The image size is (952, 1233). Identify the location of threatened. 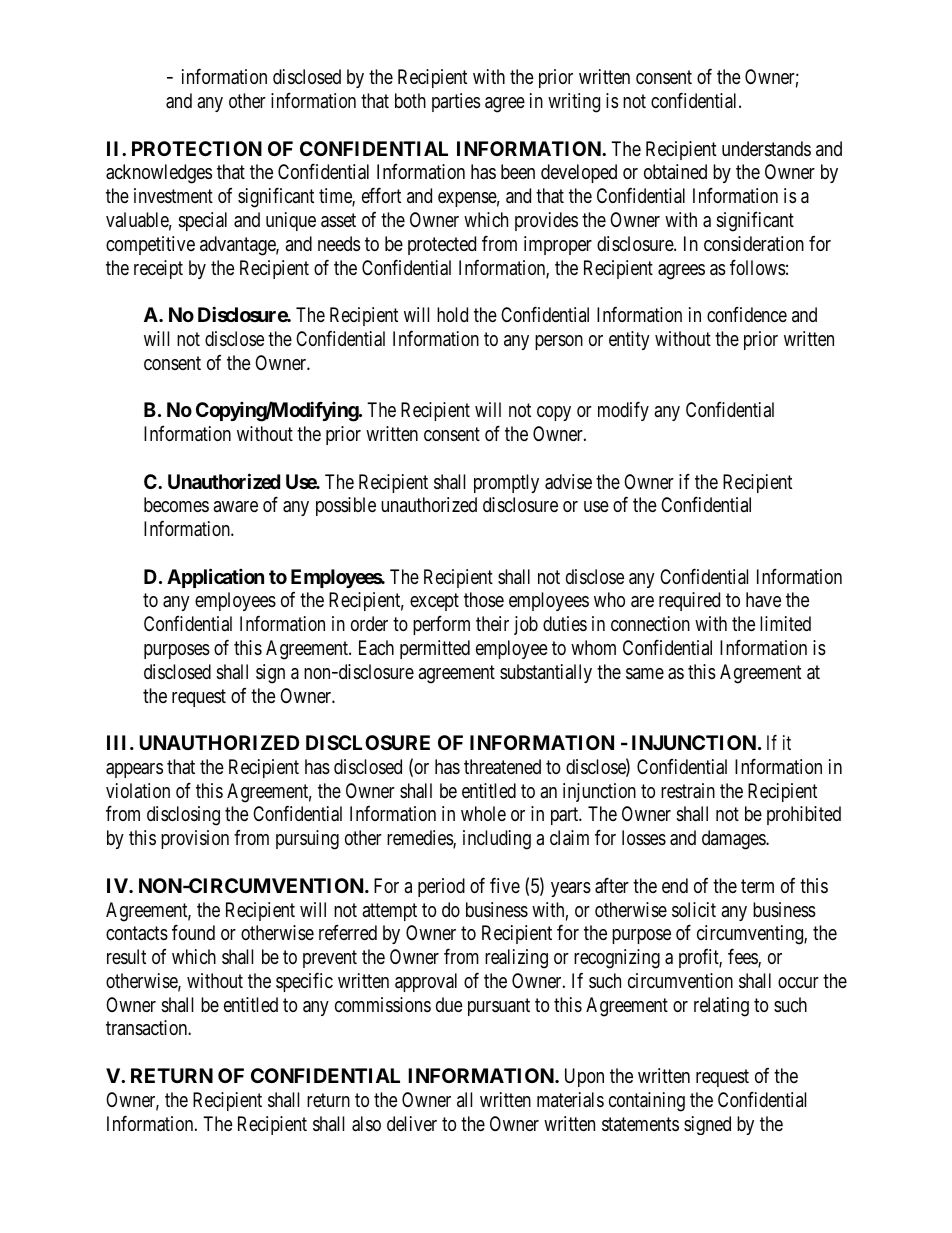
(502, 767).
